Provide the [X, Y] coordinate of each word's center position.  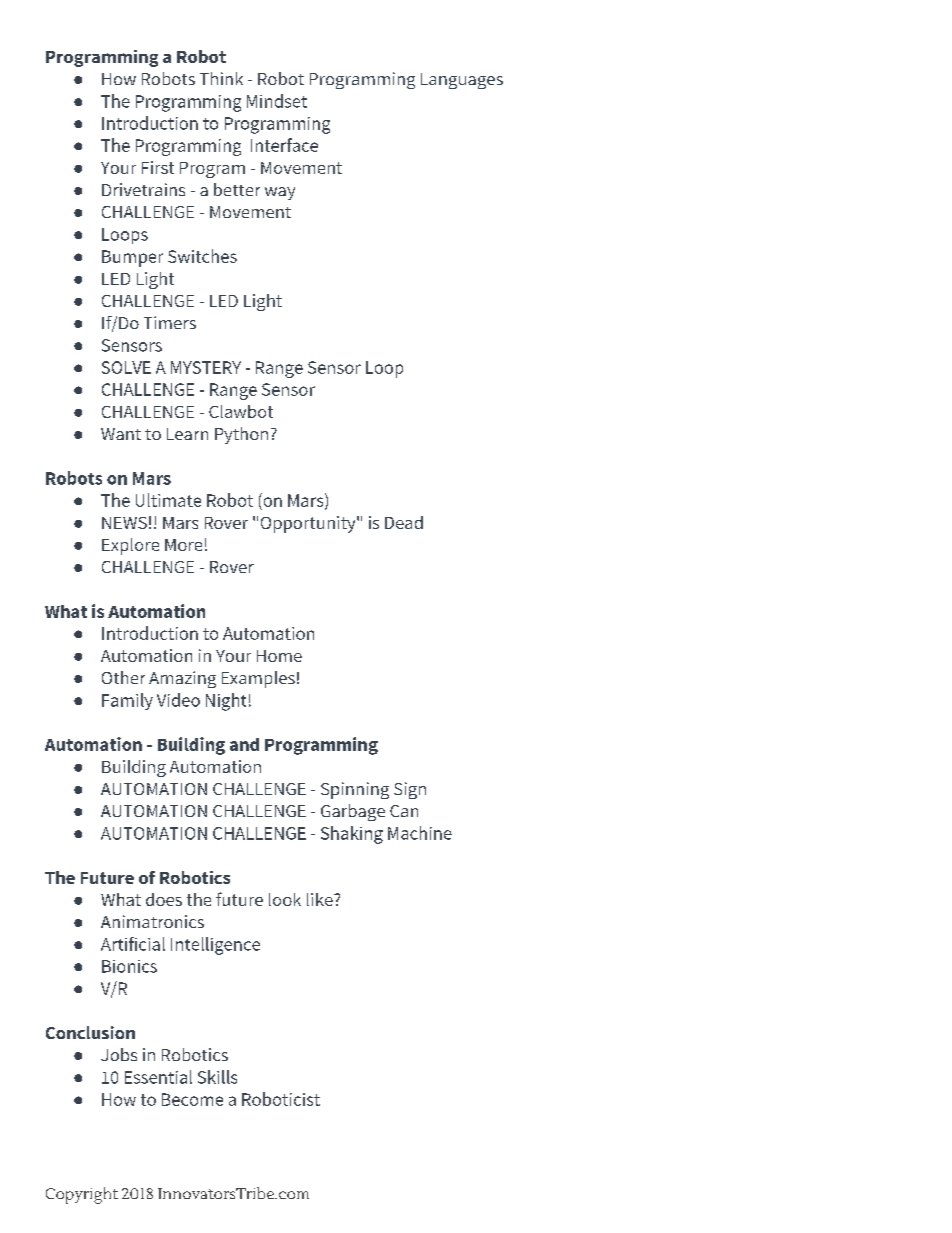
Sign [410, 790]
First [158, 167]
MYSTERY [206, 367]
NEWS [124, 523]
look [285, 899]
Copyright [82, 1195]
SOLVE [126, 367]
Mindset [277, 101]
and [244, 744]
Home [279, 656]
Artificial [133, 944]
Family [127, 701]
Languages [462, 81]
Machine [420, 833]
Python [241, 435]
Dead [404, 522]
